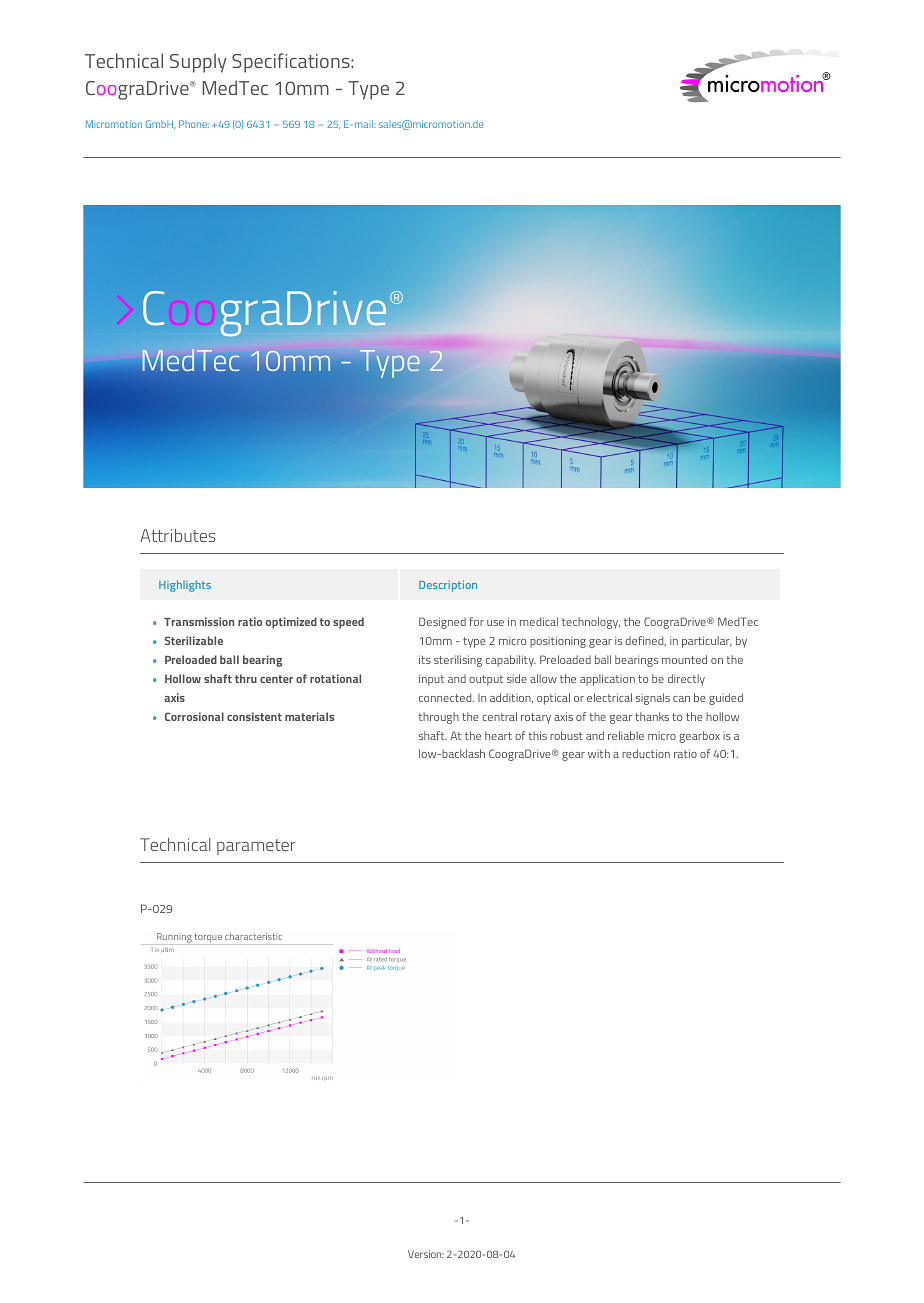 This screenshot has height=1303, width=924. Describe the element at coordinates (498, 735) in the screenshot. I see `heart` at that location.
